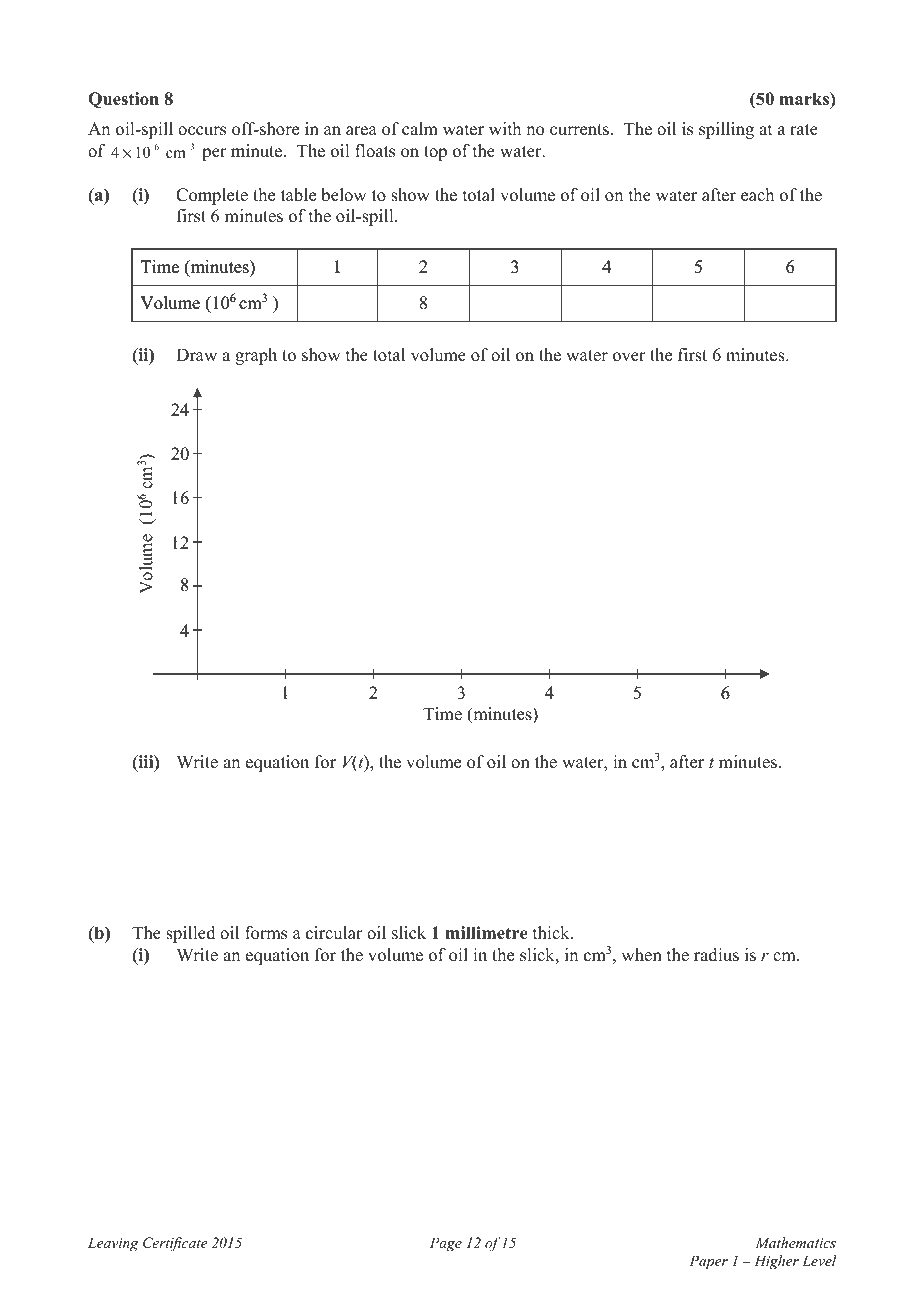  I want to click on rate, so click(804, 130).
